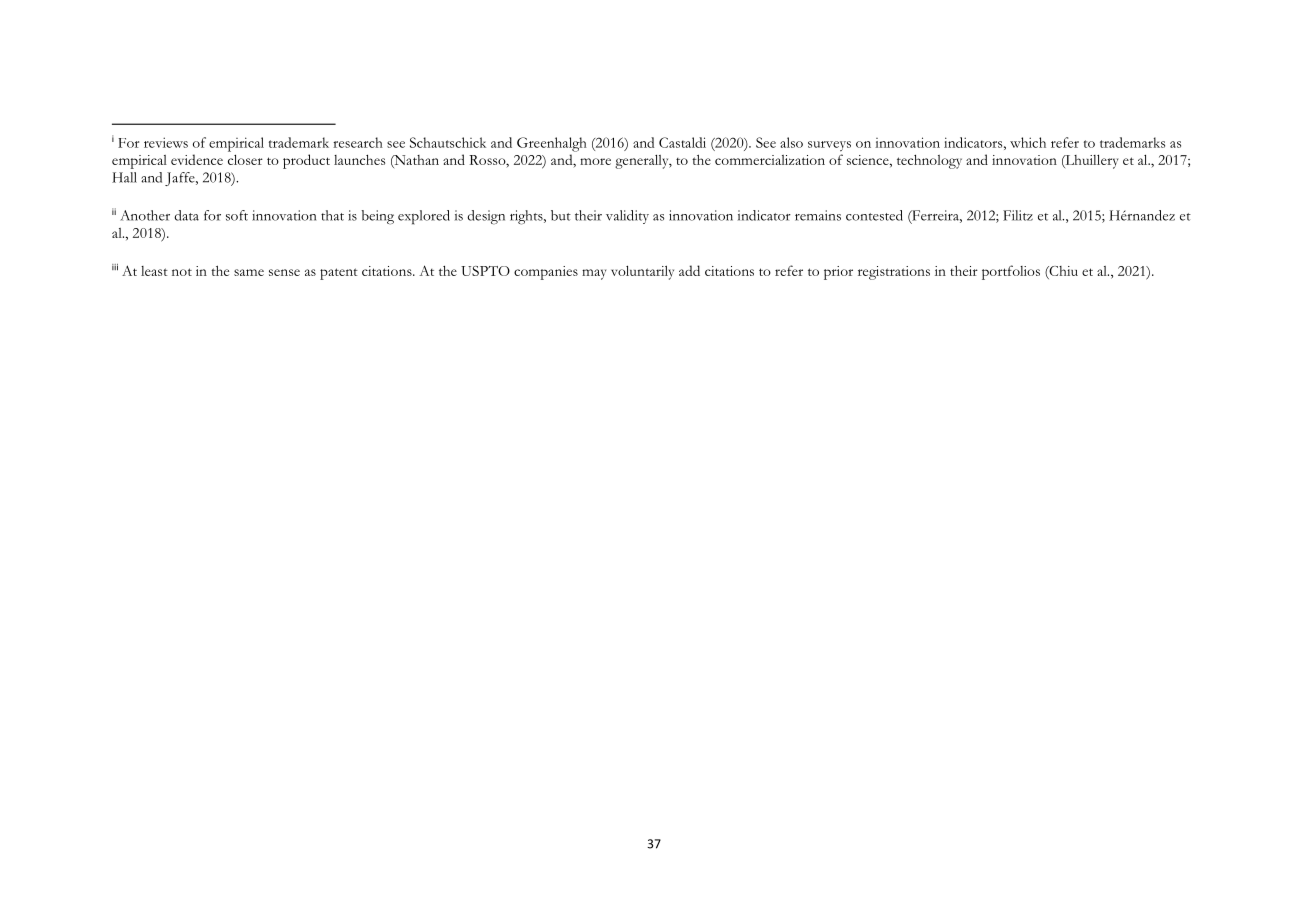  I want to click on companies, so click(546, 273).
